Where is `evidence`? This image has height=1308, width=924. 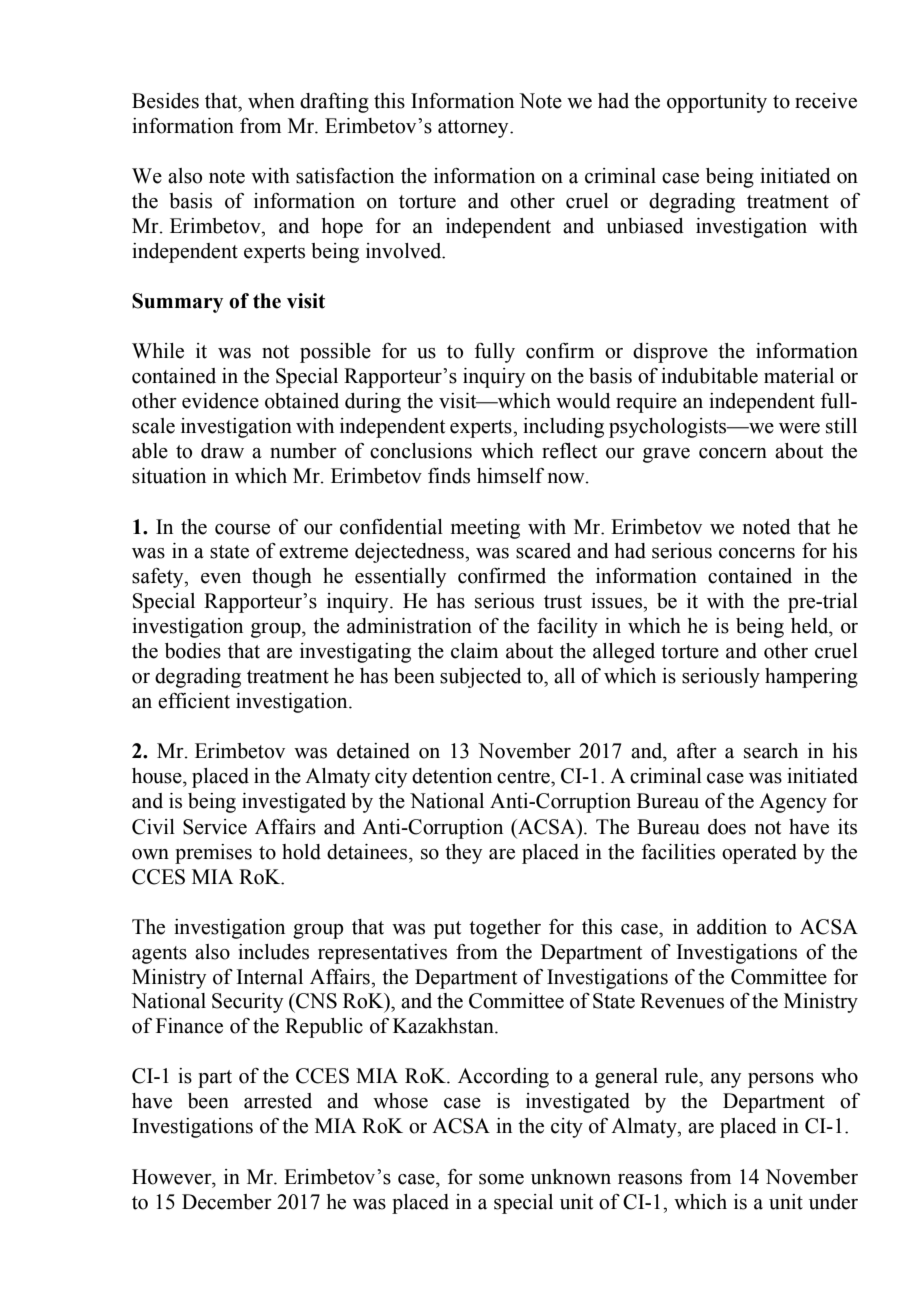
evidence is located at coordinates (220, 401).
